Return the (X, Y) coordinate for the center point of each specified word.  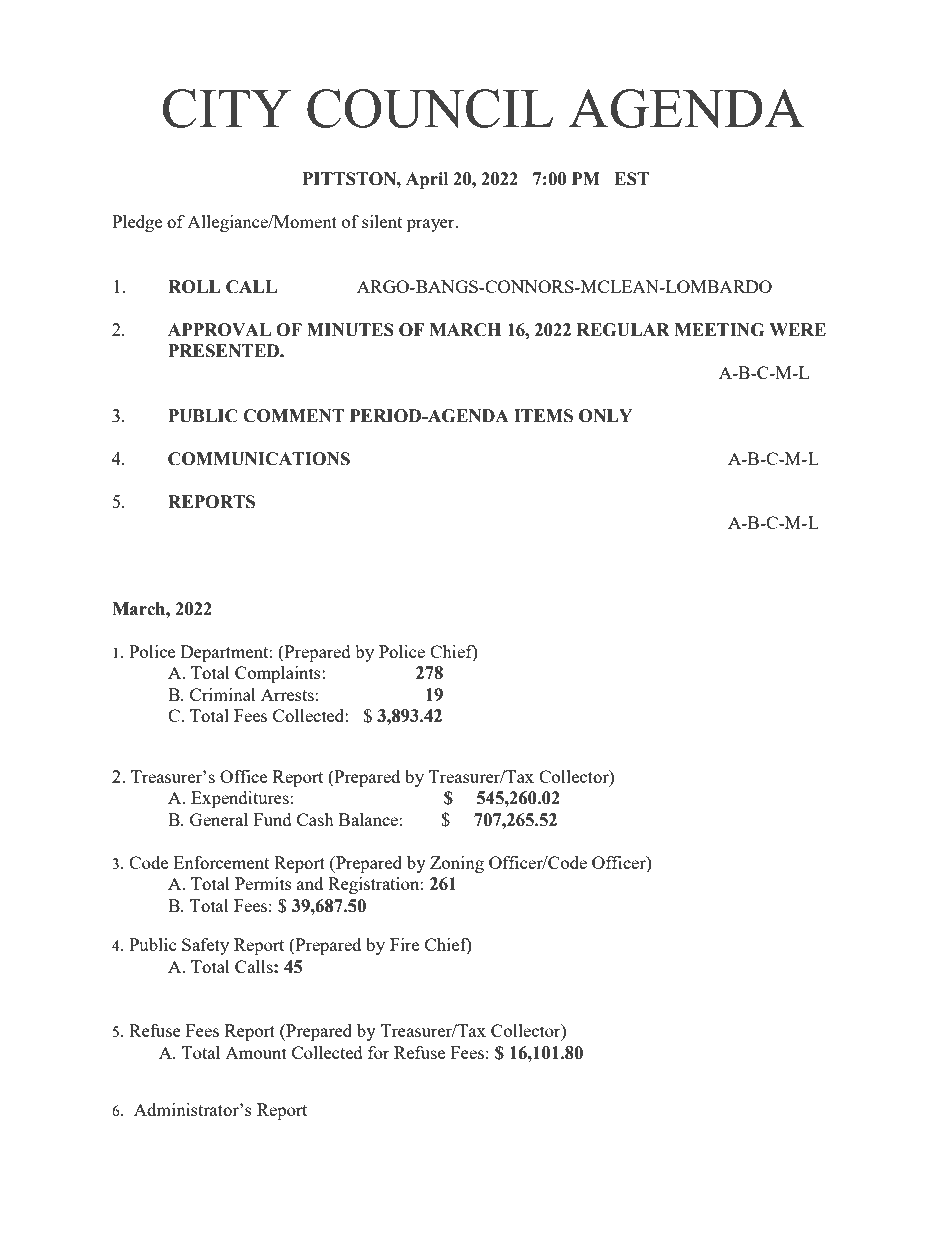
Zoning (457, 864)
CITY (227, 108)
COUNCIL (430, 108)
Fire (404, 944)
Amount (256, 1053)
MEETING (719, 330)
